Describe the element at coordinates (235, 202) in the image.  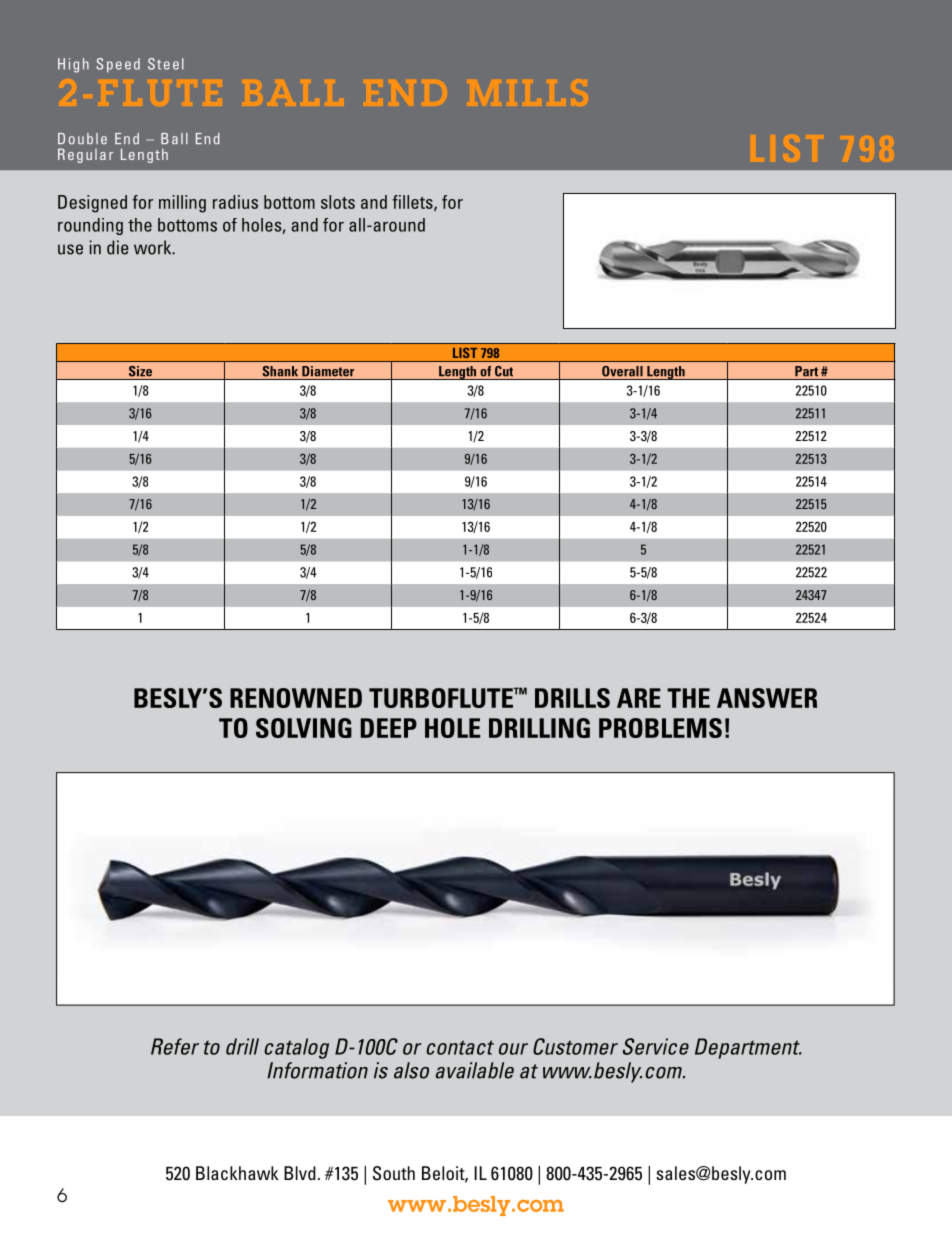
I see `radius` at that location.
